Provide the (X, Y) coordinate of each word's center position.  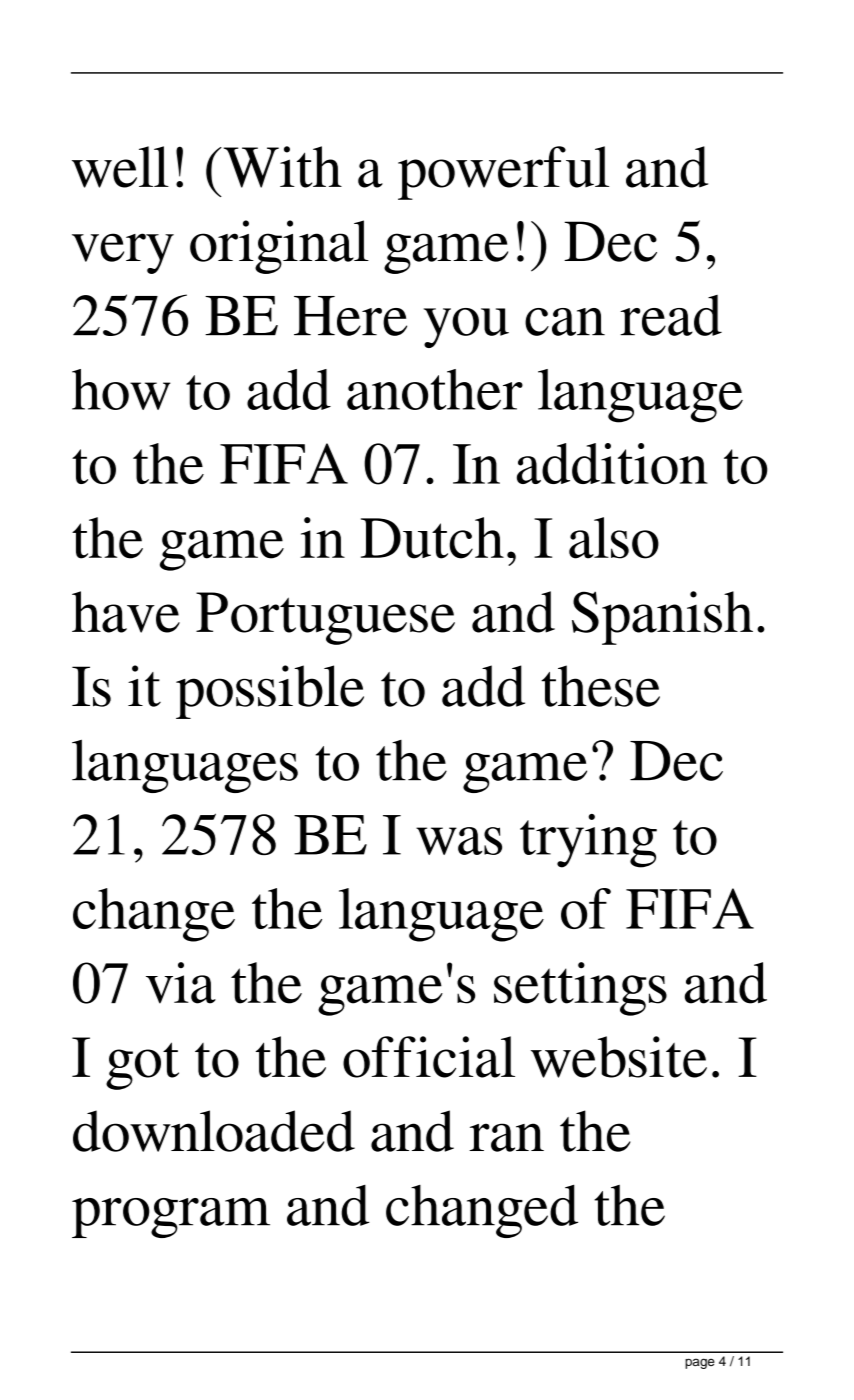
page (700, 1363)
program (171, 1218)
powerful (503, 173)
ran (506, 1137)
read (671, 315)
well (120, 167)
